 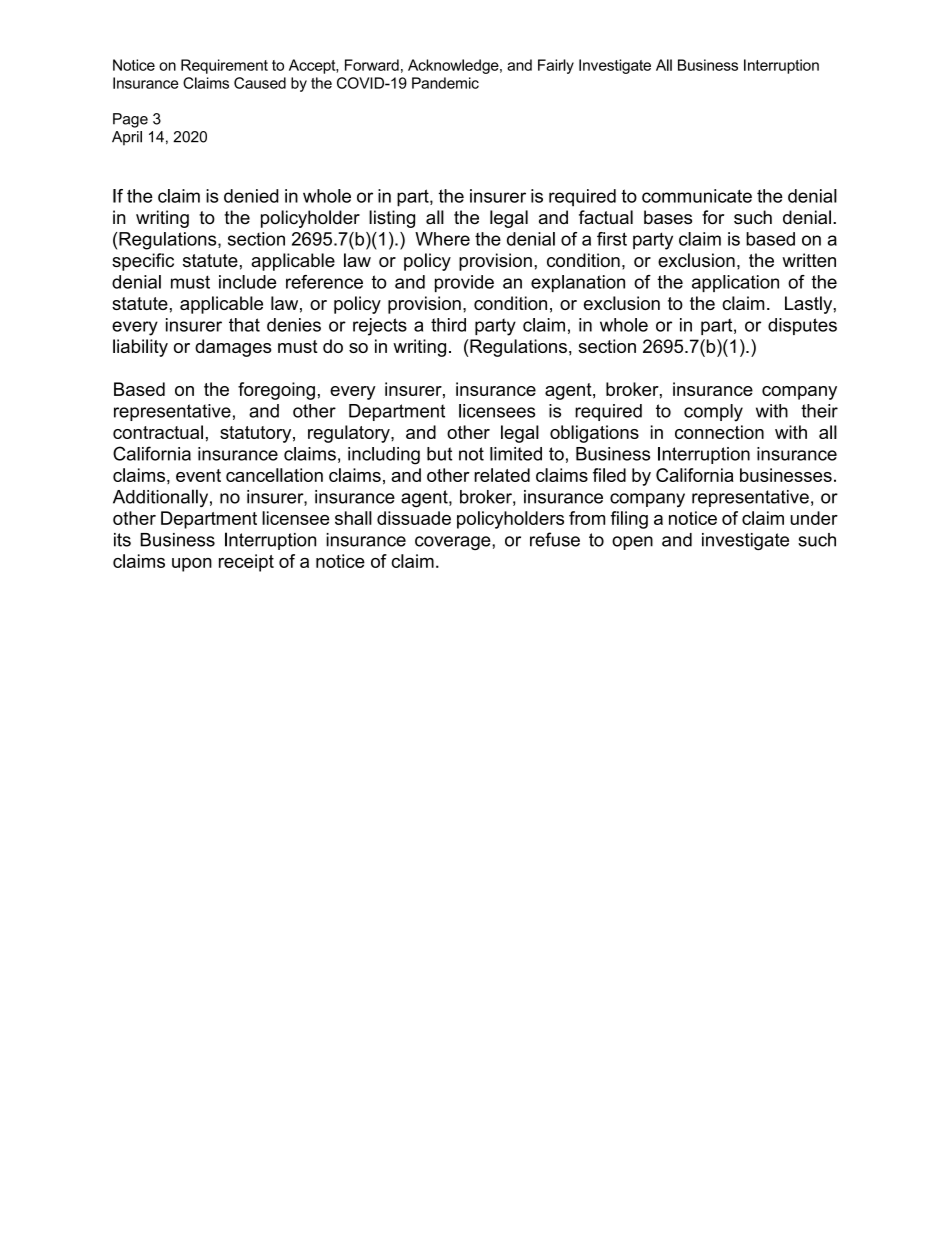 I want to click on Where, so click(x=442, y=239).
